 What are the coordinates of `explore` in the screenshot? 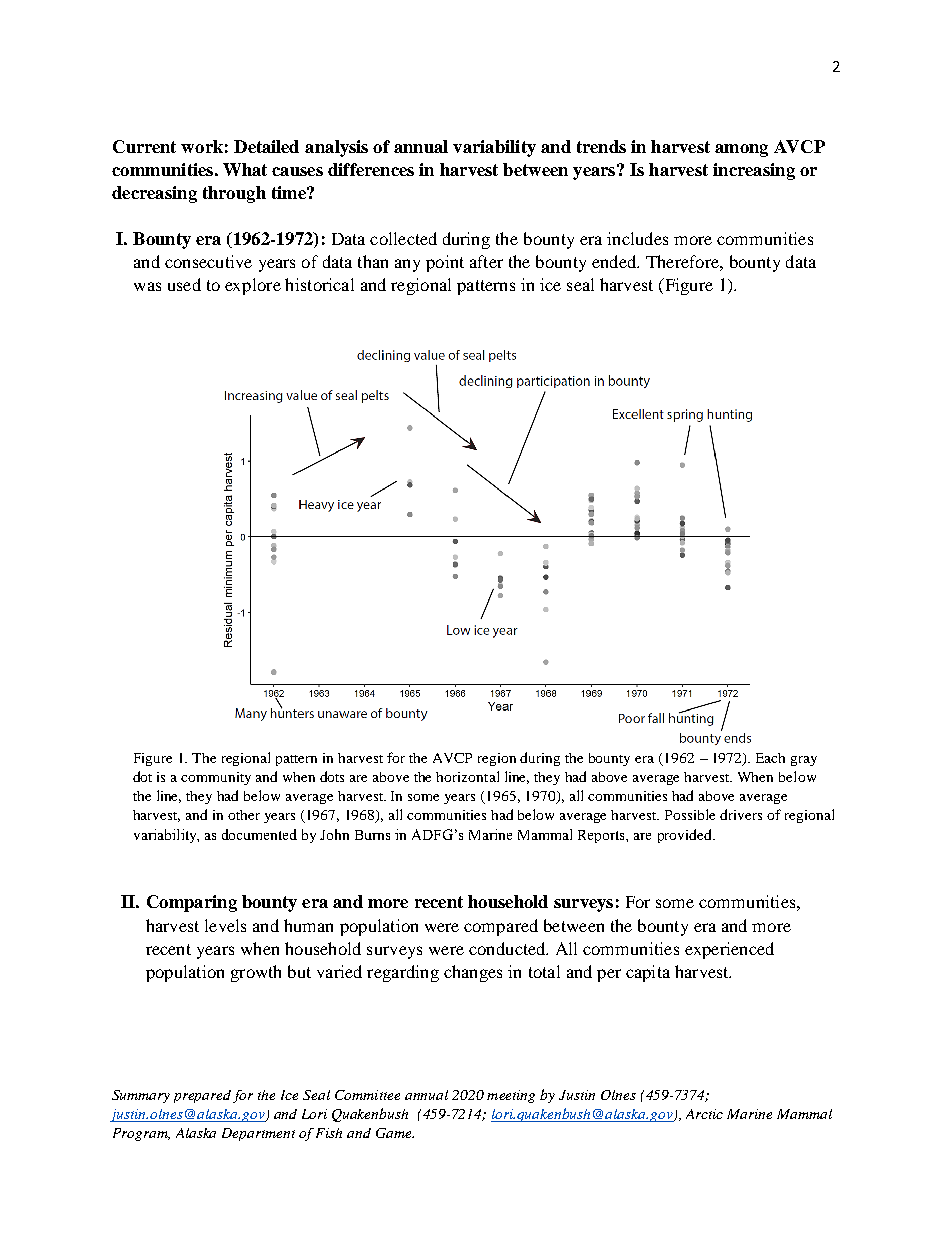 It's located at (253, 286).
